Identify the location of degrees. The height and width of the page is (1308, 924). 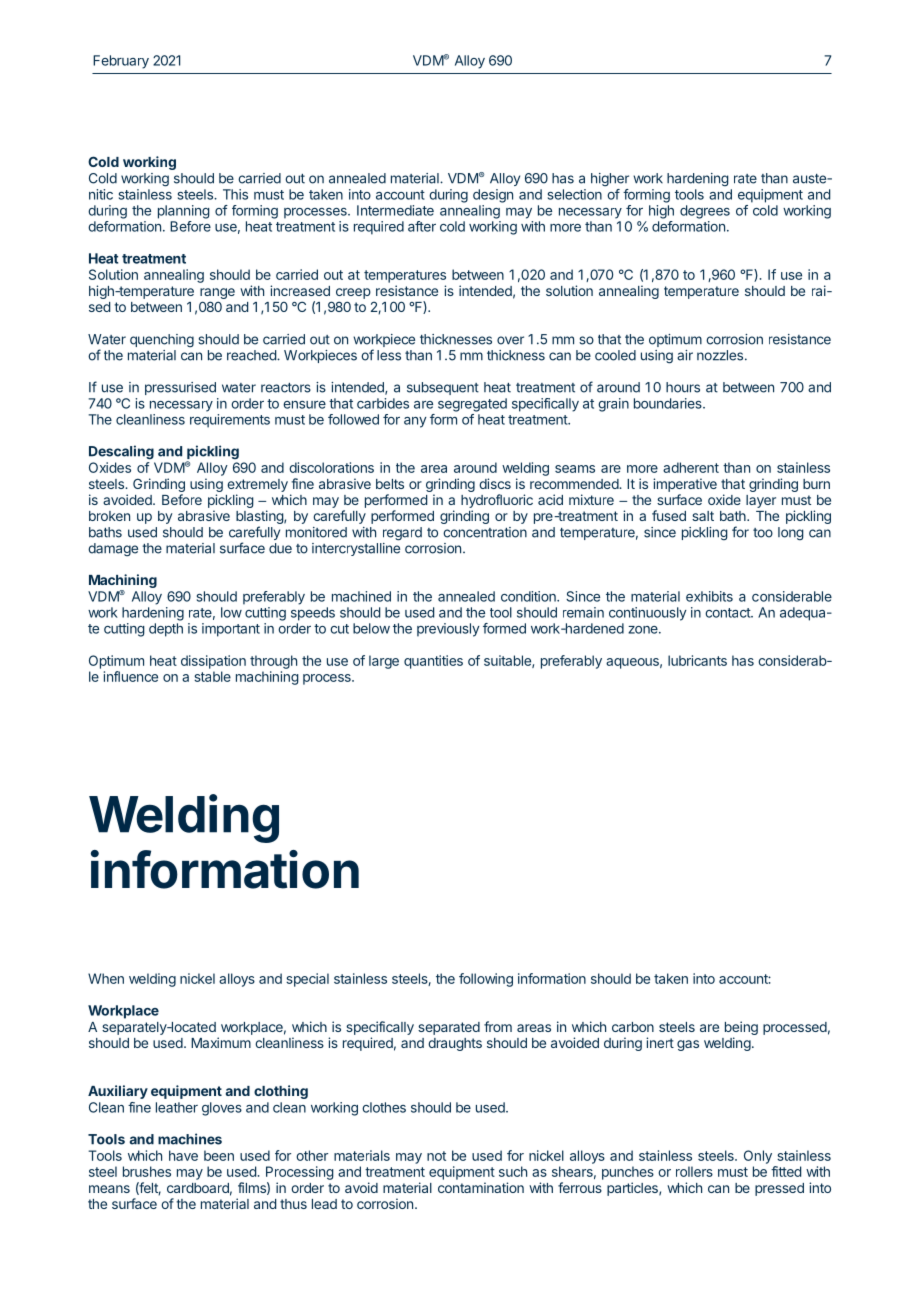
(705, 212).
